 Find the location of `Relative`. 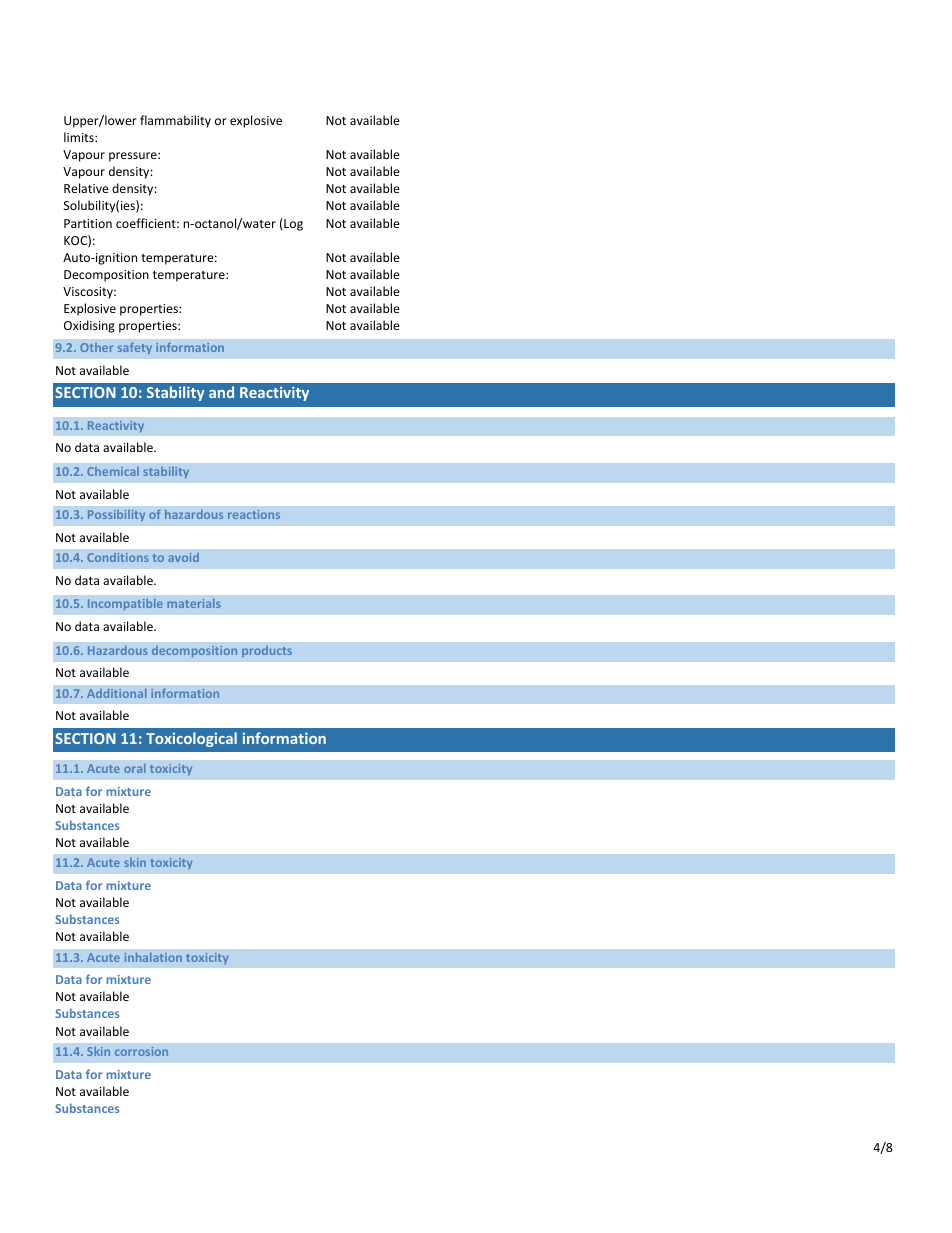

Relative is located at coordinates (86, 188).
